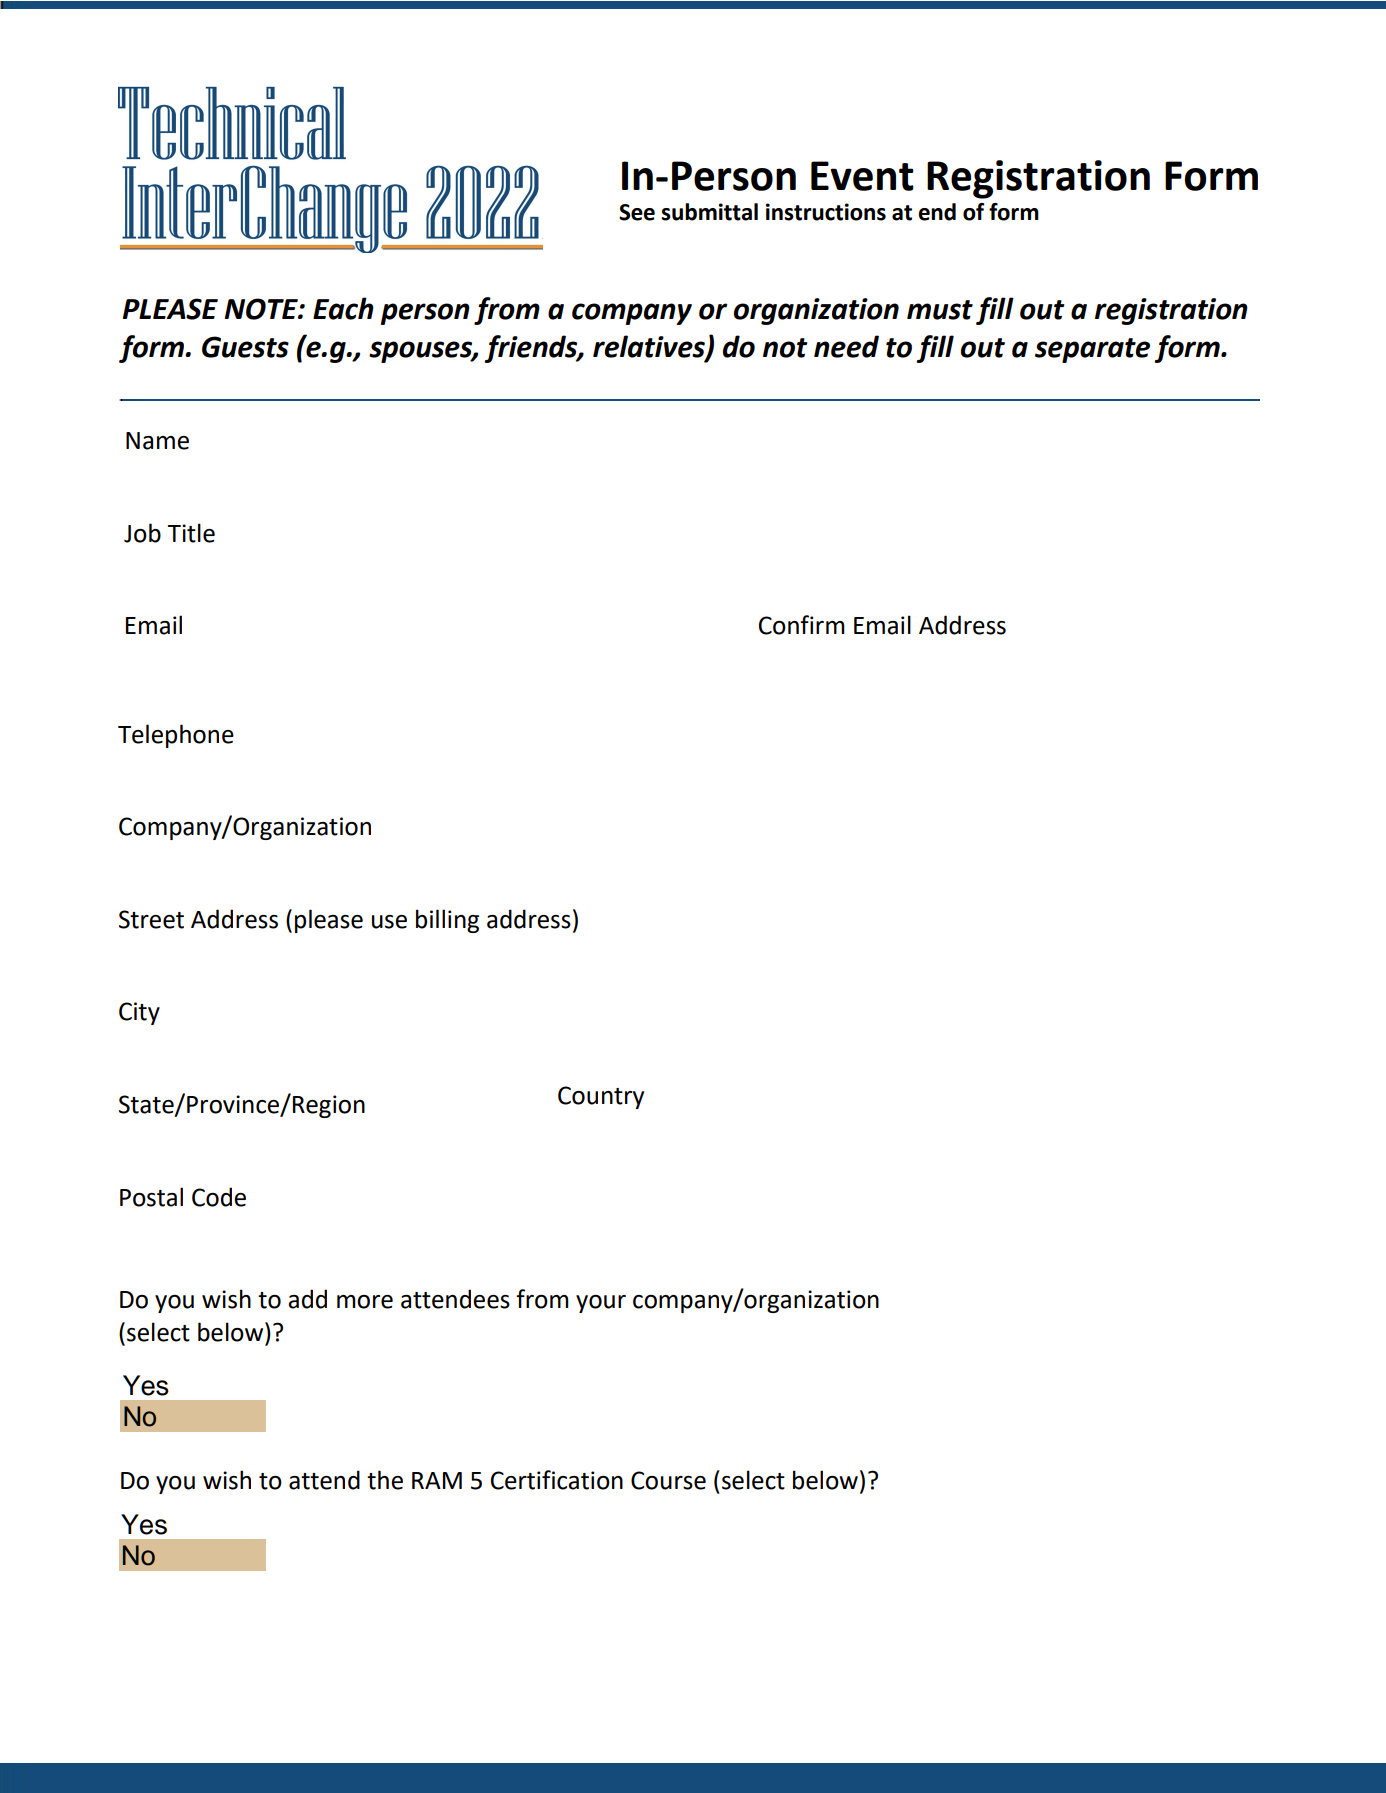 The image size is (1386, 1793). Describe the element at coordinates (1092, 350) in the screenshot. I see `separate` at that location.
